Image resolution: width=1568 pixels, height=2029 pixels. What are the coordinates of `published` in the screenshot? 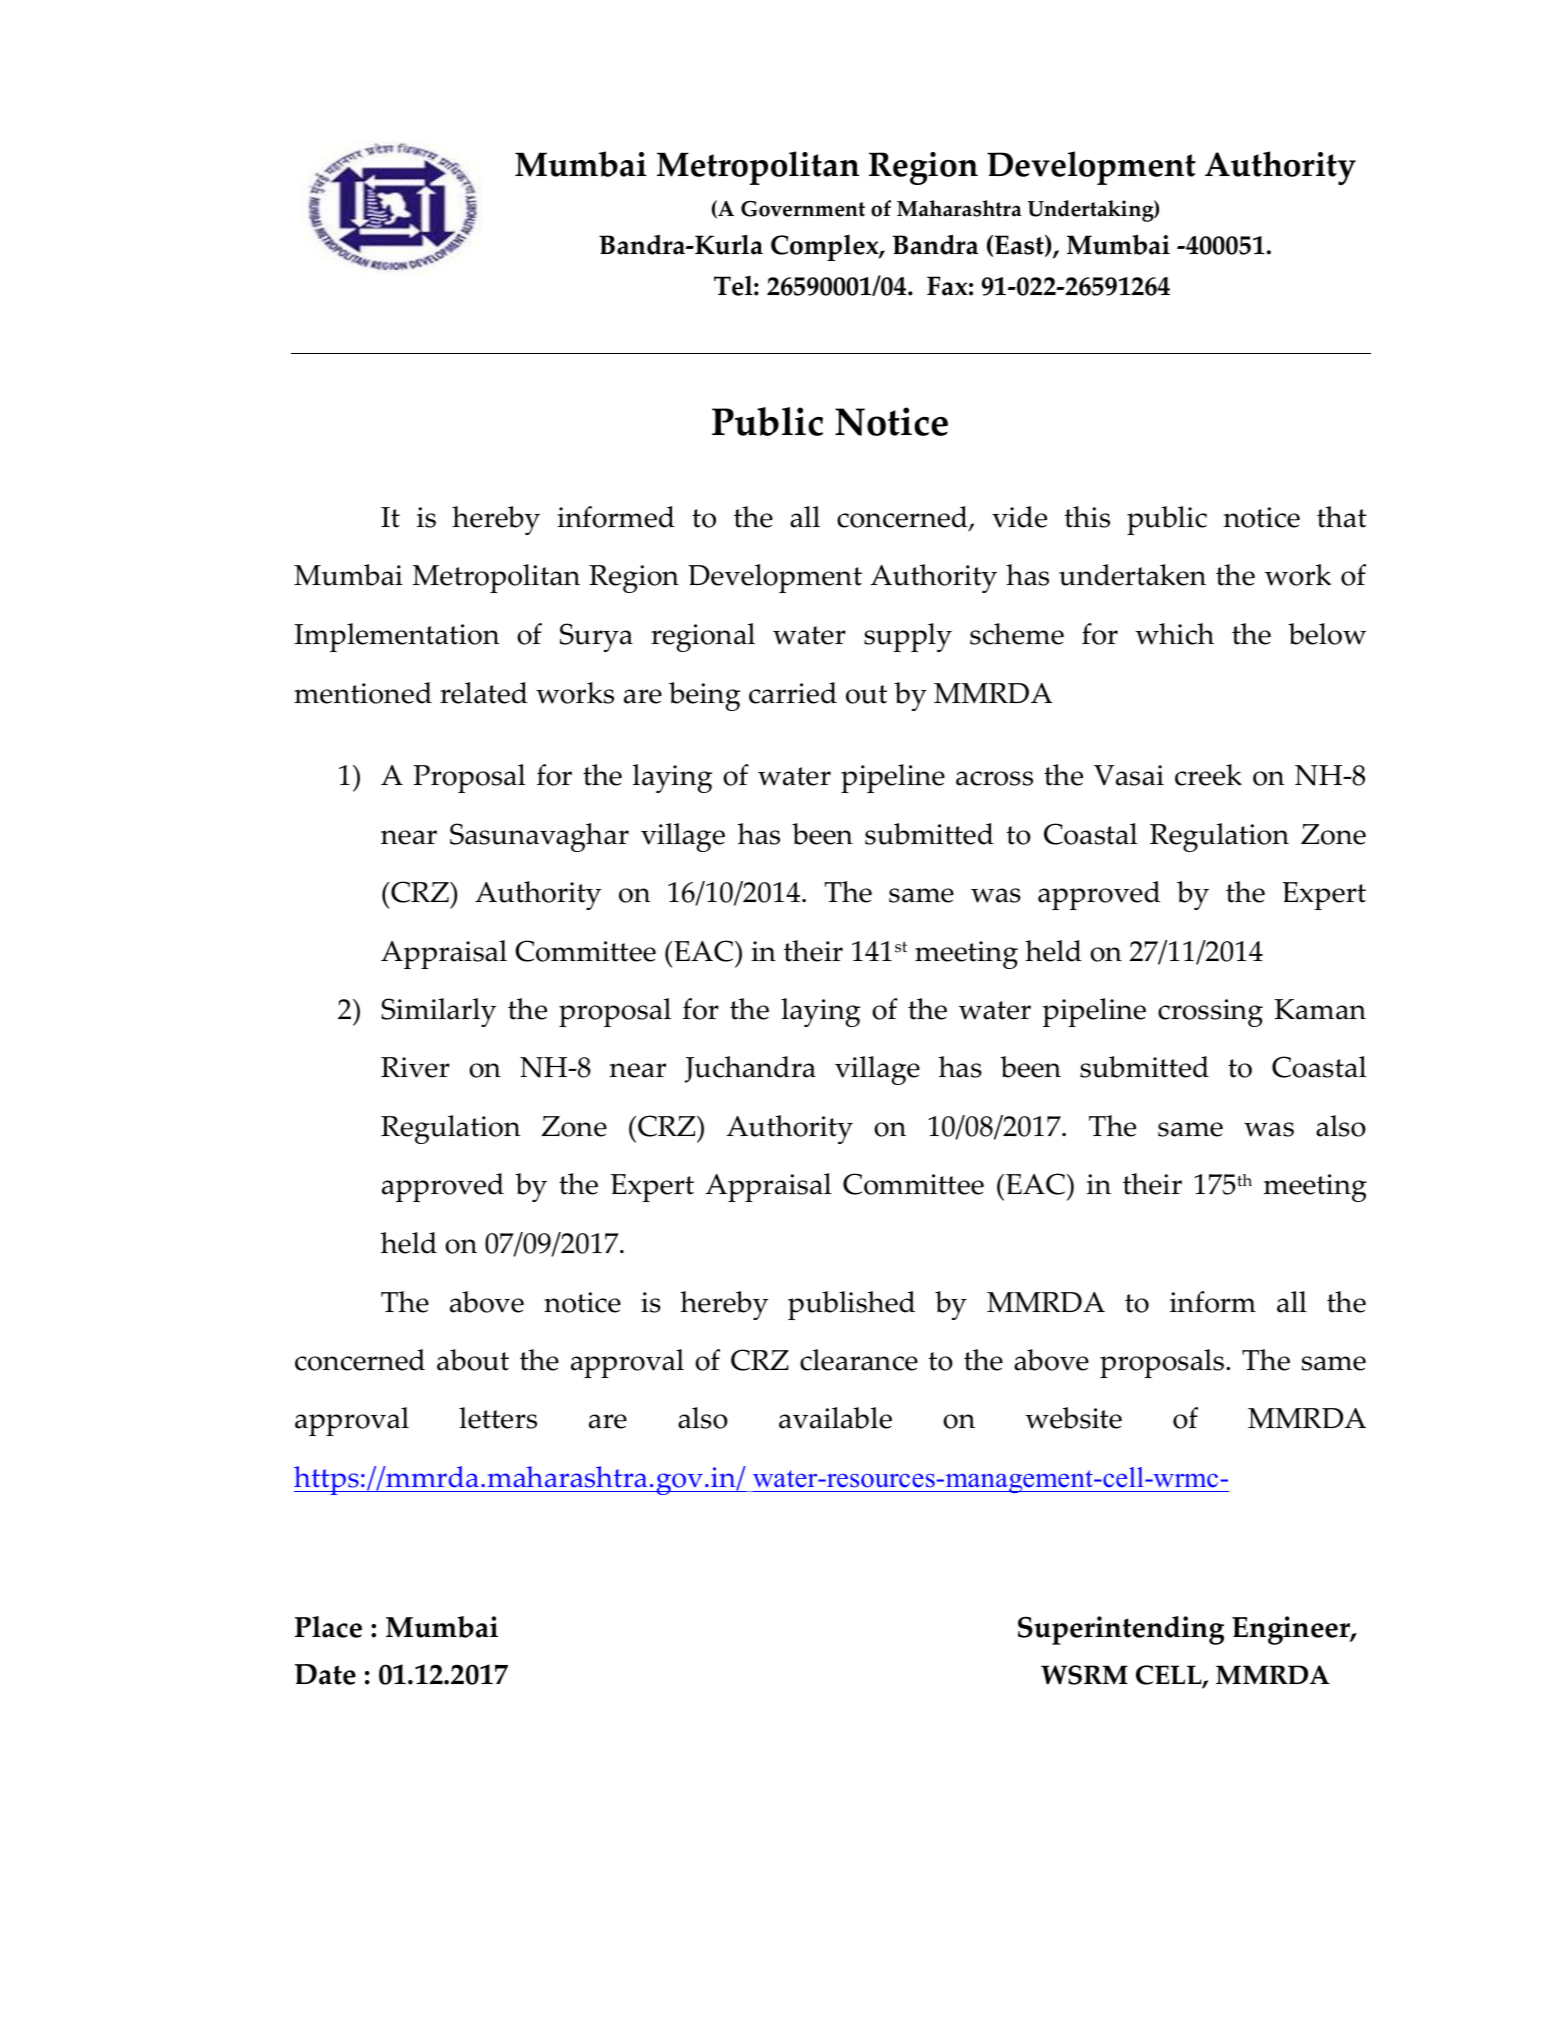 It's located at (851, 1305).
